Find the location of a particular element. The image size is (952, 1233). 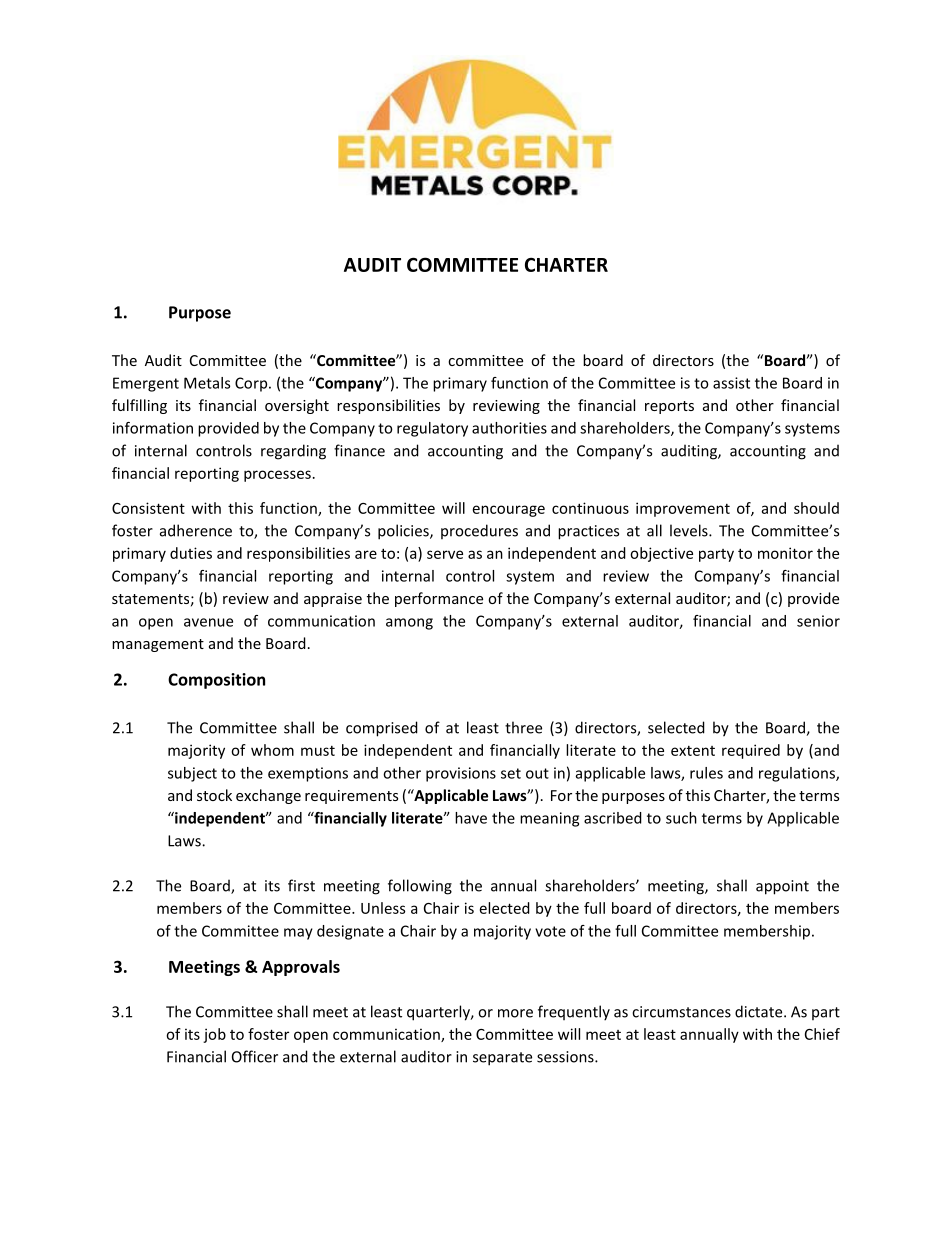

performance is located at coordinates (439, 599).
